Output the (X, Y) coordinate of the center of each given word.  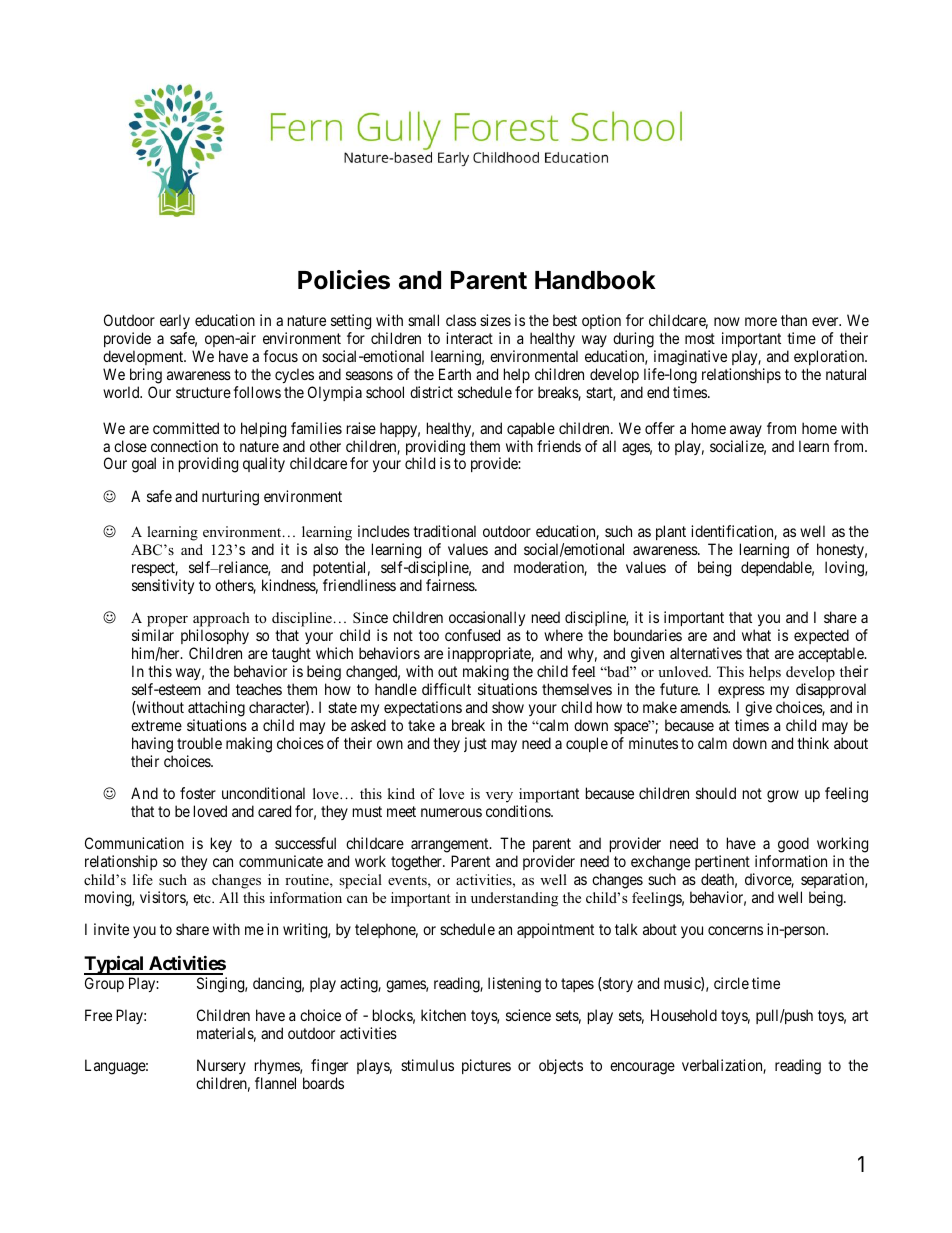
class (461, 320)
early (175, 323)
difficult (446, 689)
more (761, 321)
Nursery (221, 1068)
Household (684, 1015)
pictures (486, 1066)
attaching (216, 709)
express (741, 692)
